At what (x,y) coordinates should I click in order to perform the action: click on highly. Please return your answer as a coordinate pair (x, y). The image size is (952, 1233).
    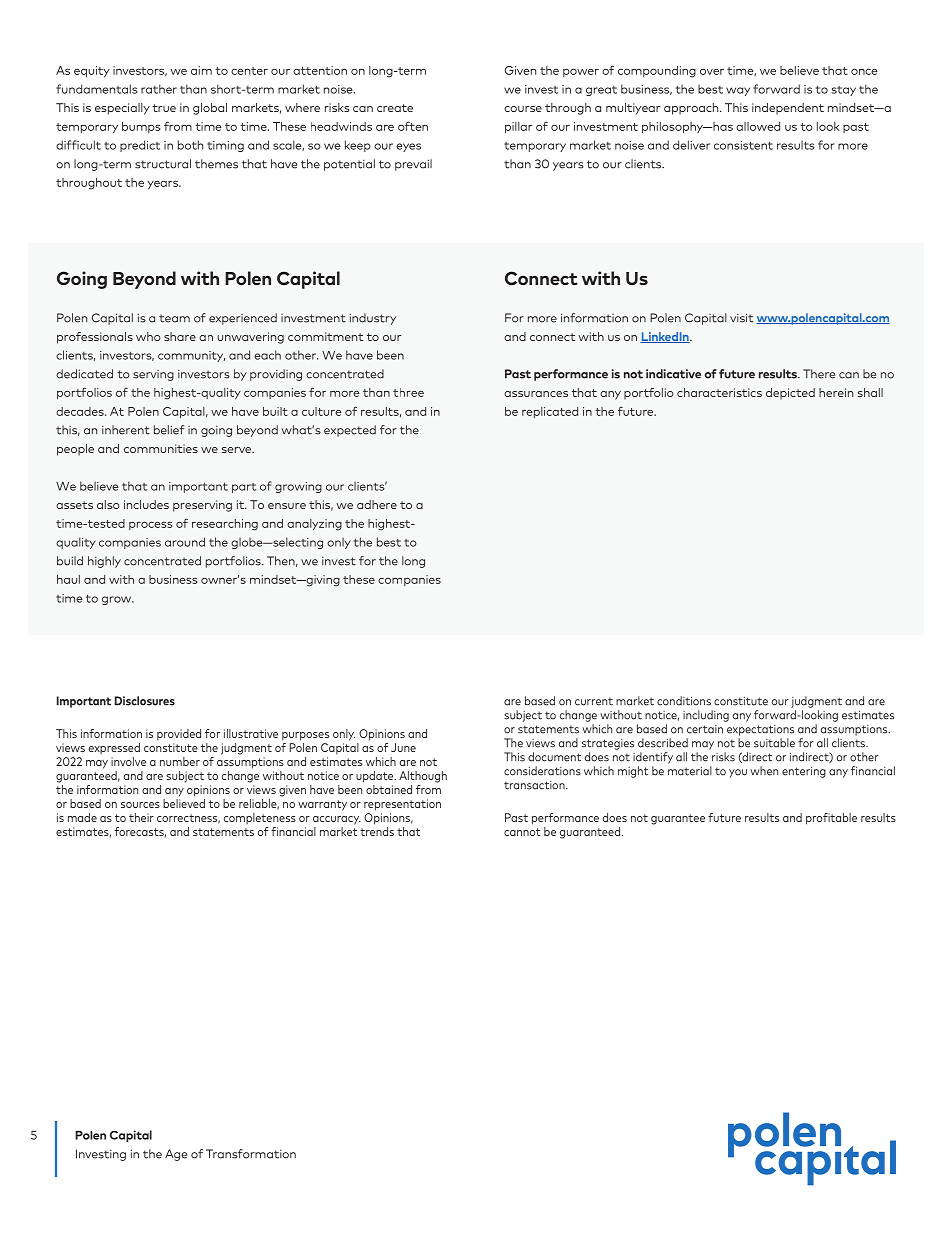
    Looking at the image, I should click on (104, 562).
